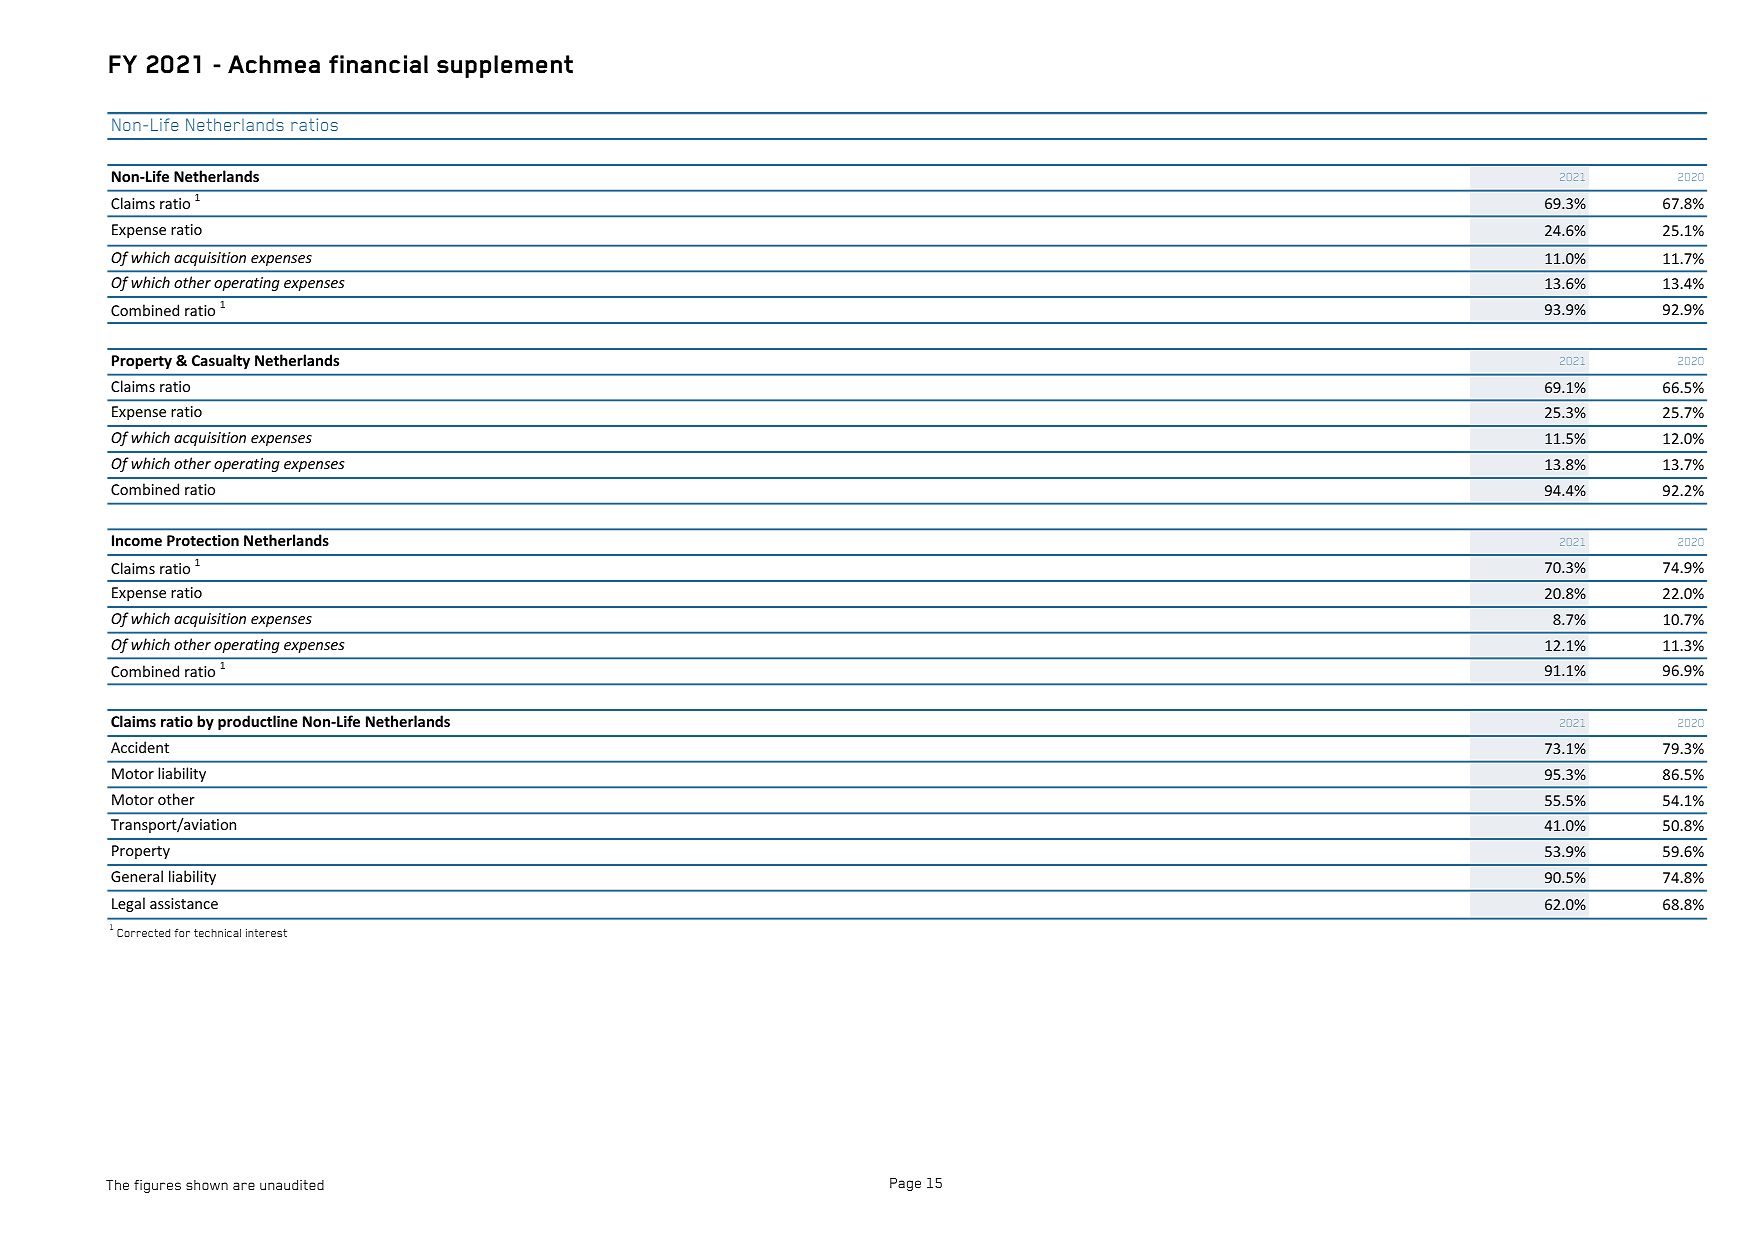 The image size is (1758, 1243). What do you see at coordinates (505, 66) in the screenshot?
I see `supplement` at bounding box center [505, 66].
